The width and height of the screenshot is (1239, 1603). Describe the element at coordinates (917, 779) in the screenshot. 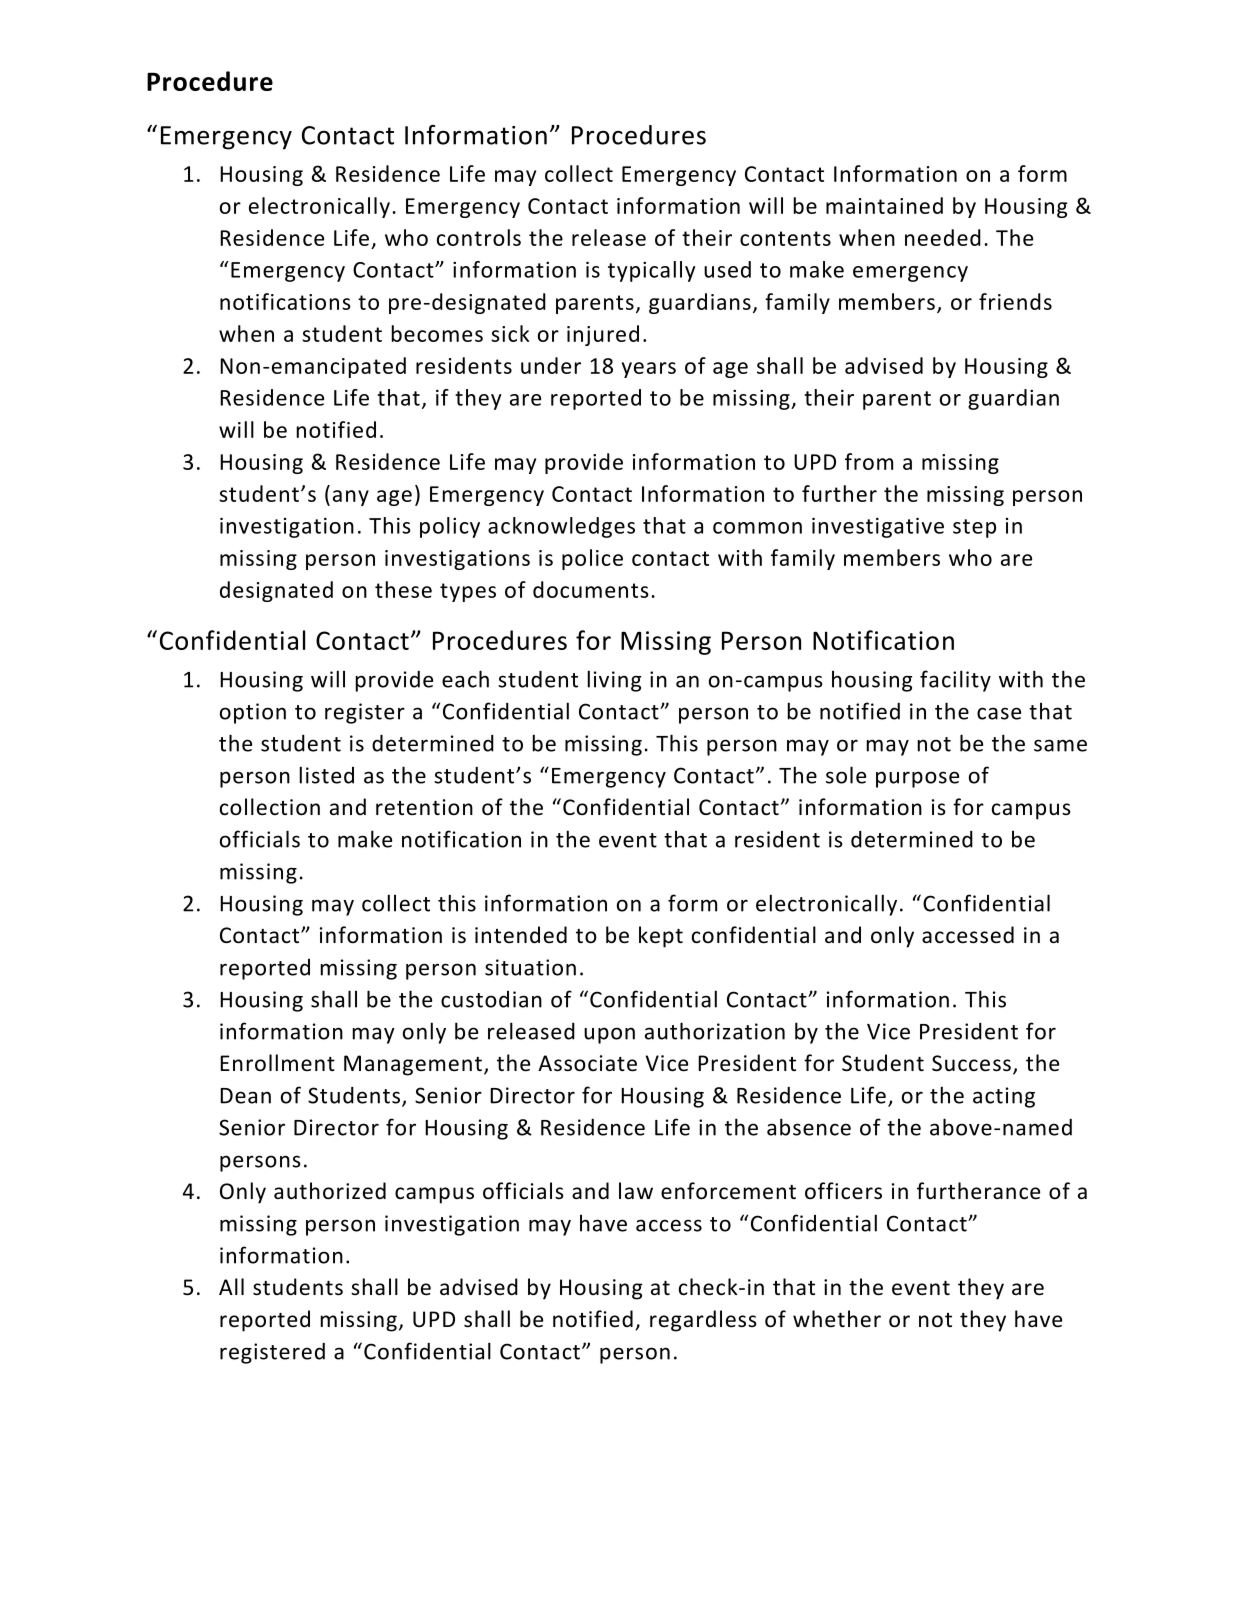

I see `purpose` at that location.
